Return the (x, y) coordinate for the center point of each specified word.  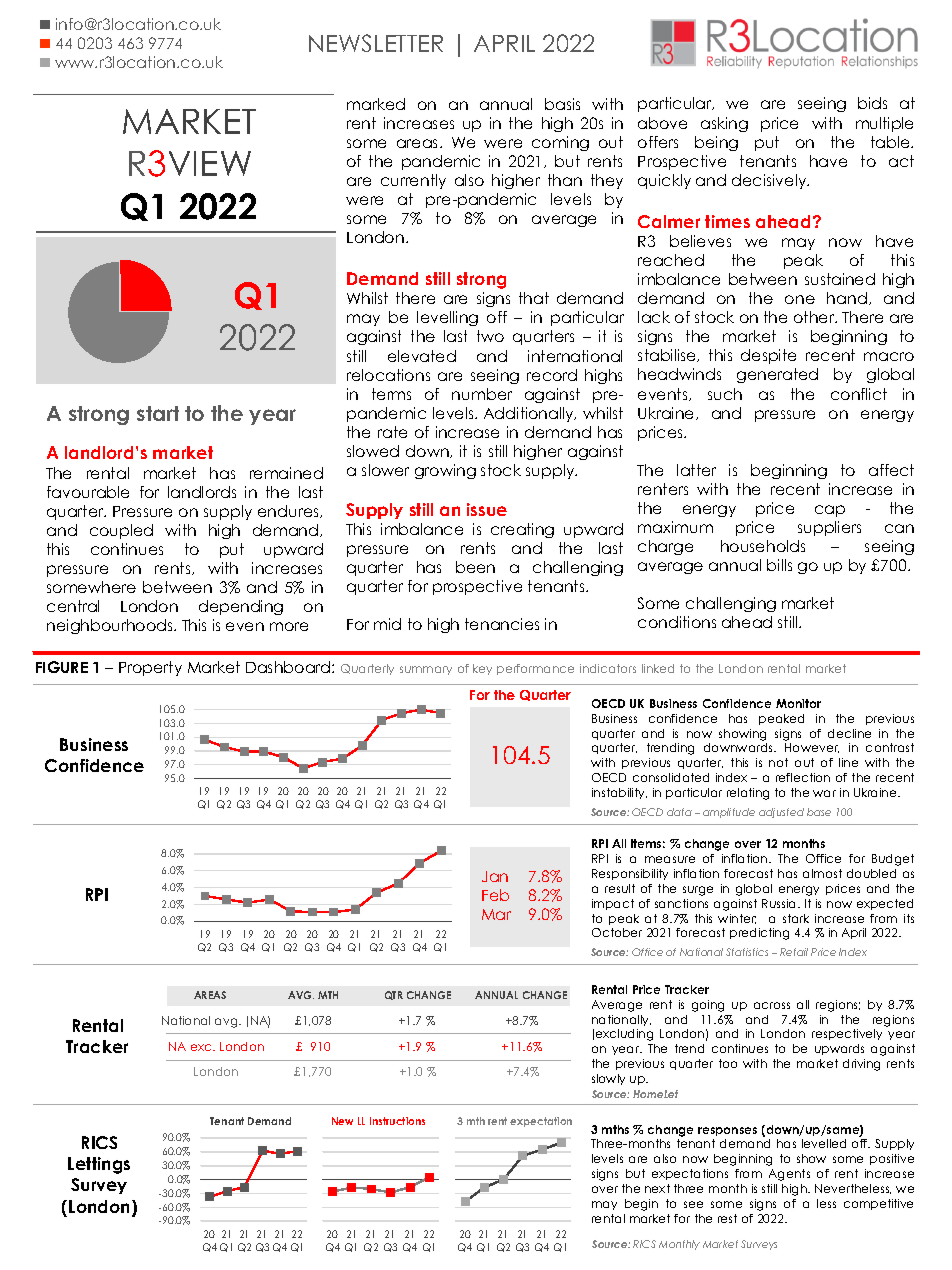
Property (150, 668)
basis (562, 104)
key (482, 669)
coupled (121, 531)
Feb (495, 895)
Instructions (397, 1121)
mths (615, 1129)
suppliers (829, 528)
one (800, 299)
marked (376, 104)
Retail (794, 952)
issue (487, 509)
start (158, 413)
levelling (447, 318)
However (812, 748)
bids (872, 103)
